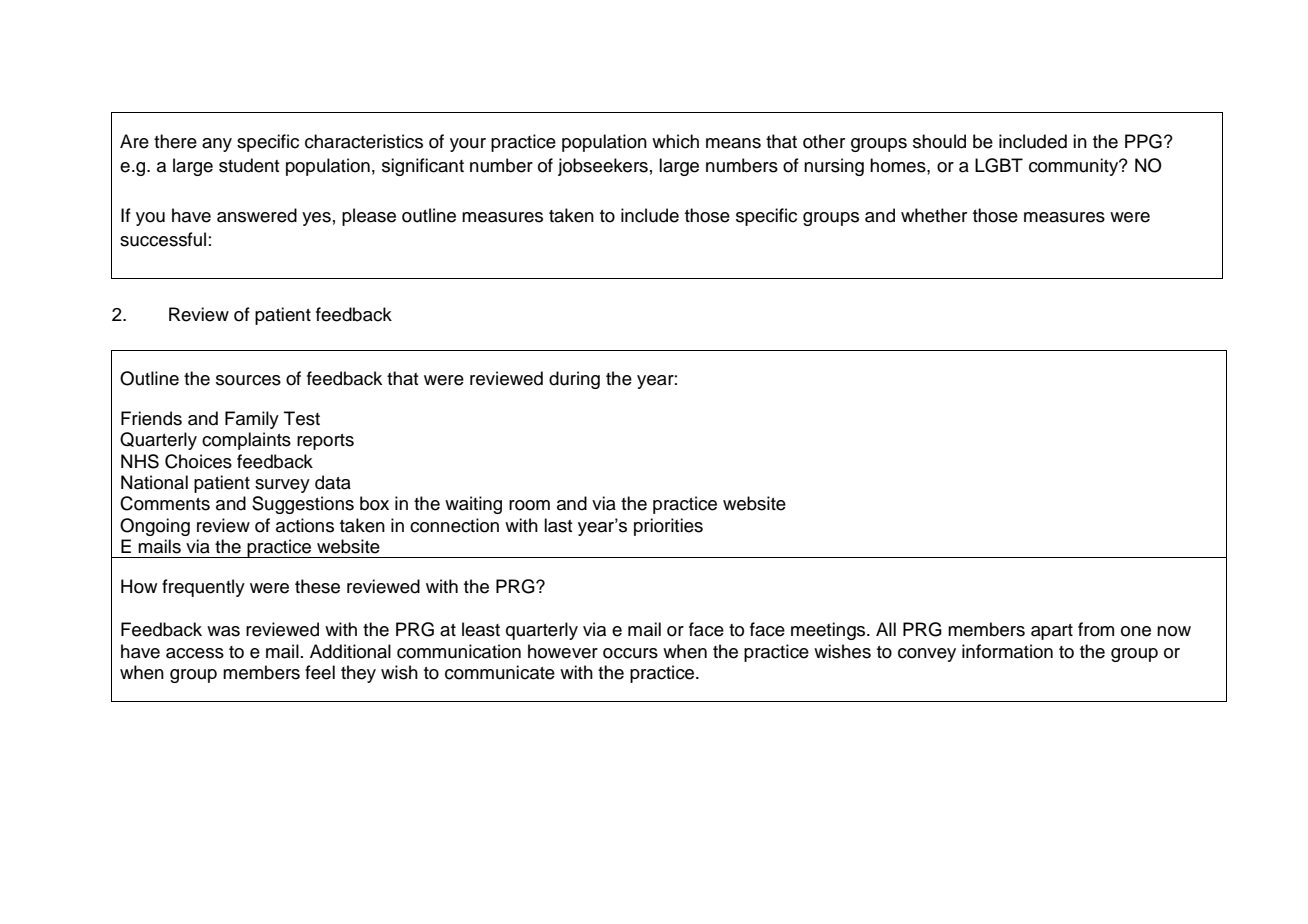 This screenshot has height=924, width=1308. Describe the element at coordinates (574, 380) in the screenshot. I see `during` at that location.
